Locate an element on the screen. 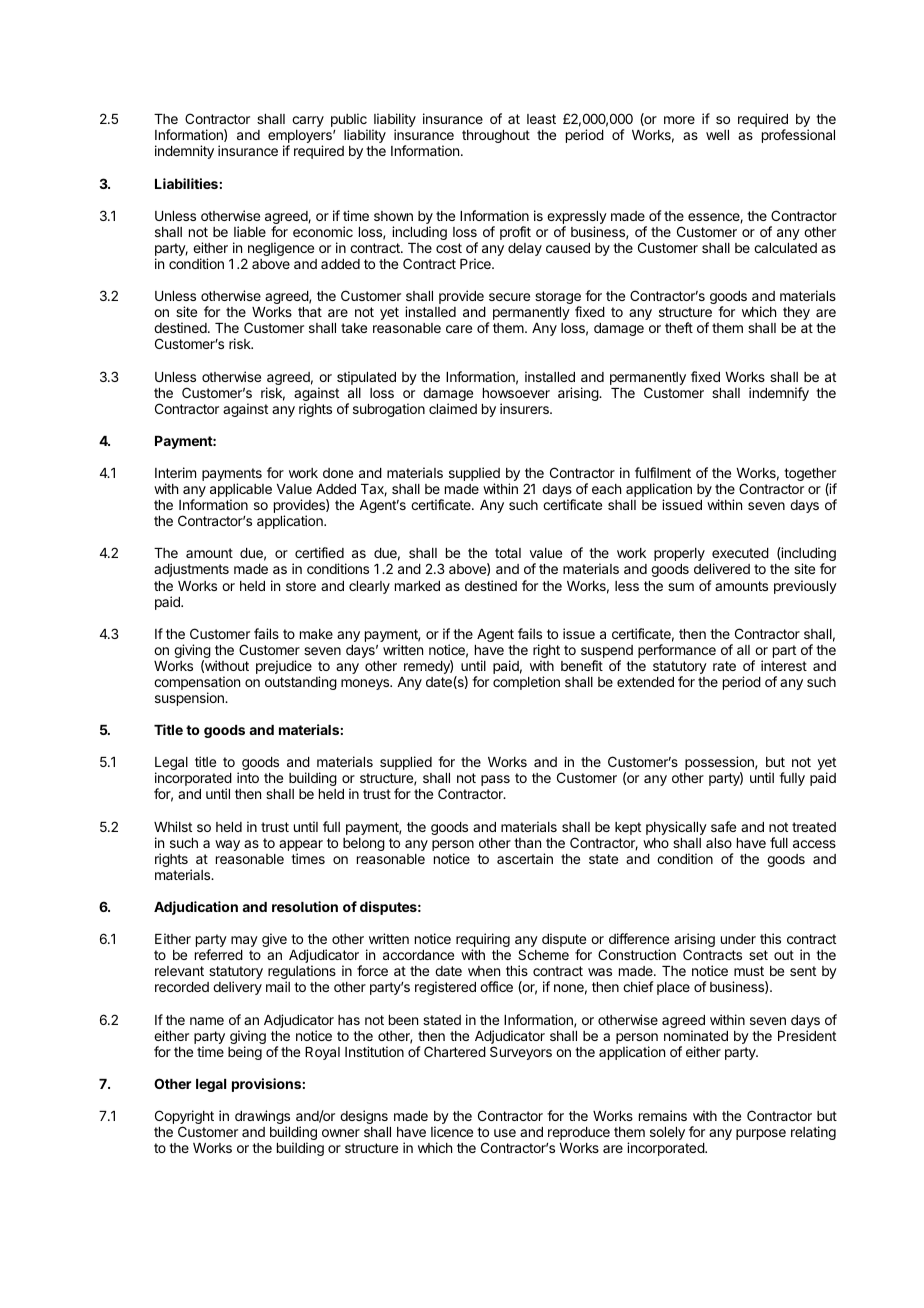  drawings is located at coordinates (262, 1118).
